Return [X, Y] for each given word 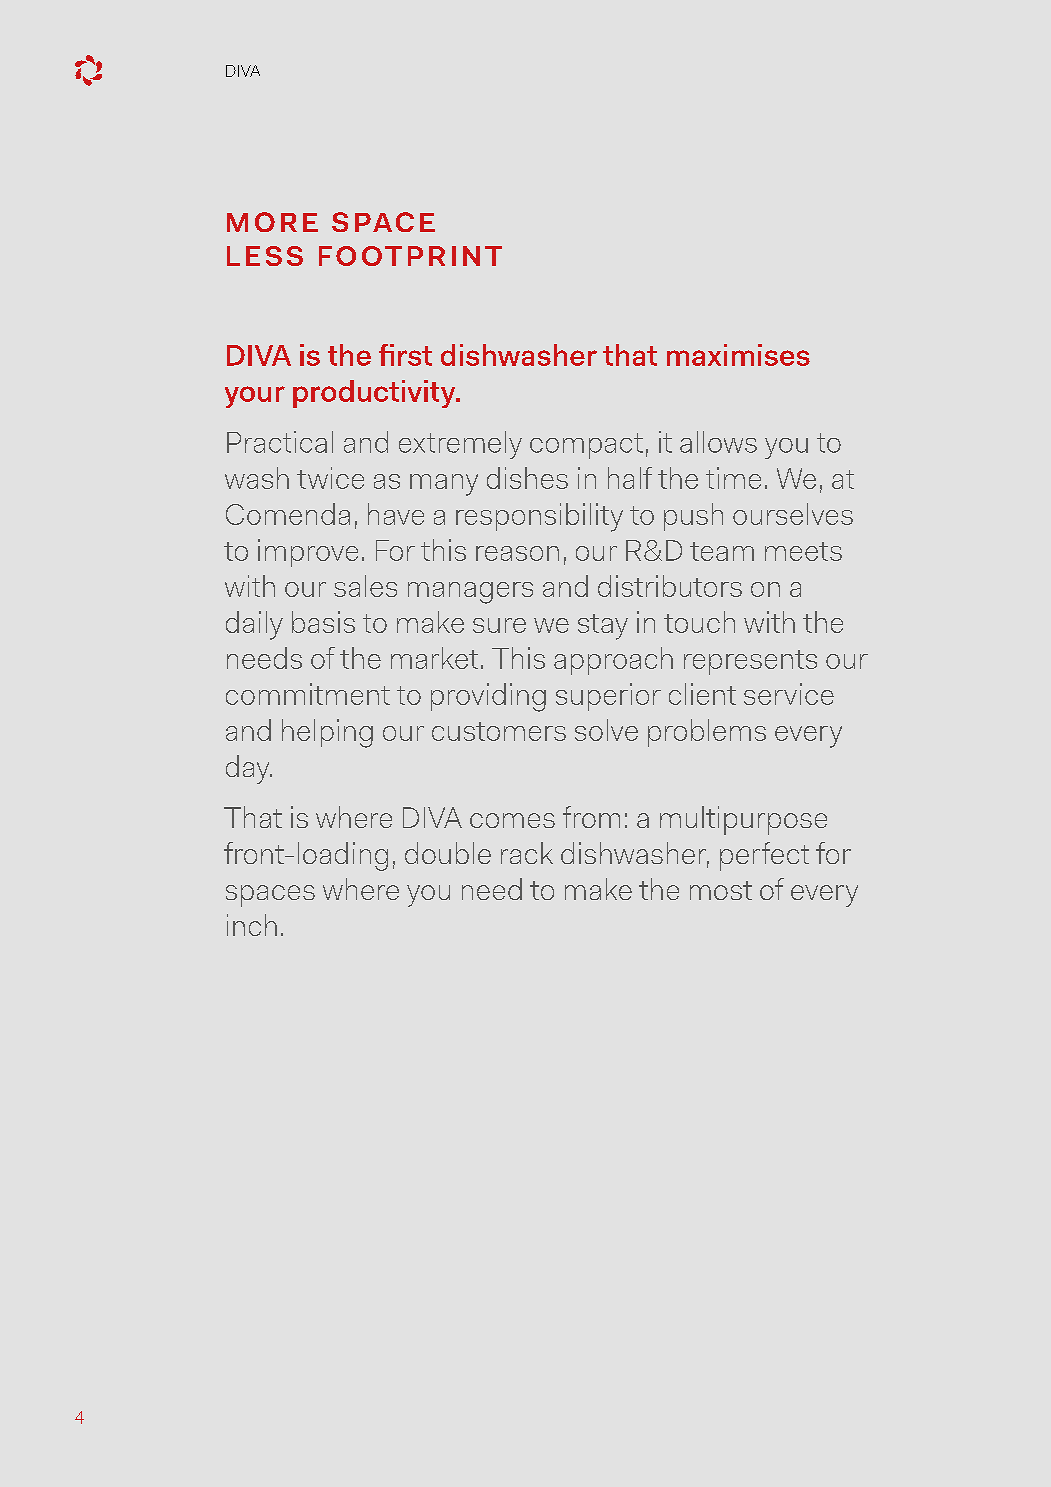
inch [252, 925]
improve [308, 553]
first [405, 355]
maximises [738, 355]
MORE [272, 222]
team [722, 551]
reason [517, 553]
